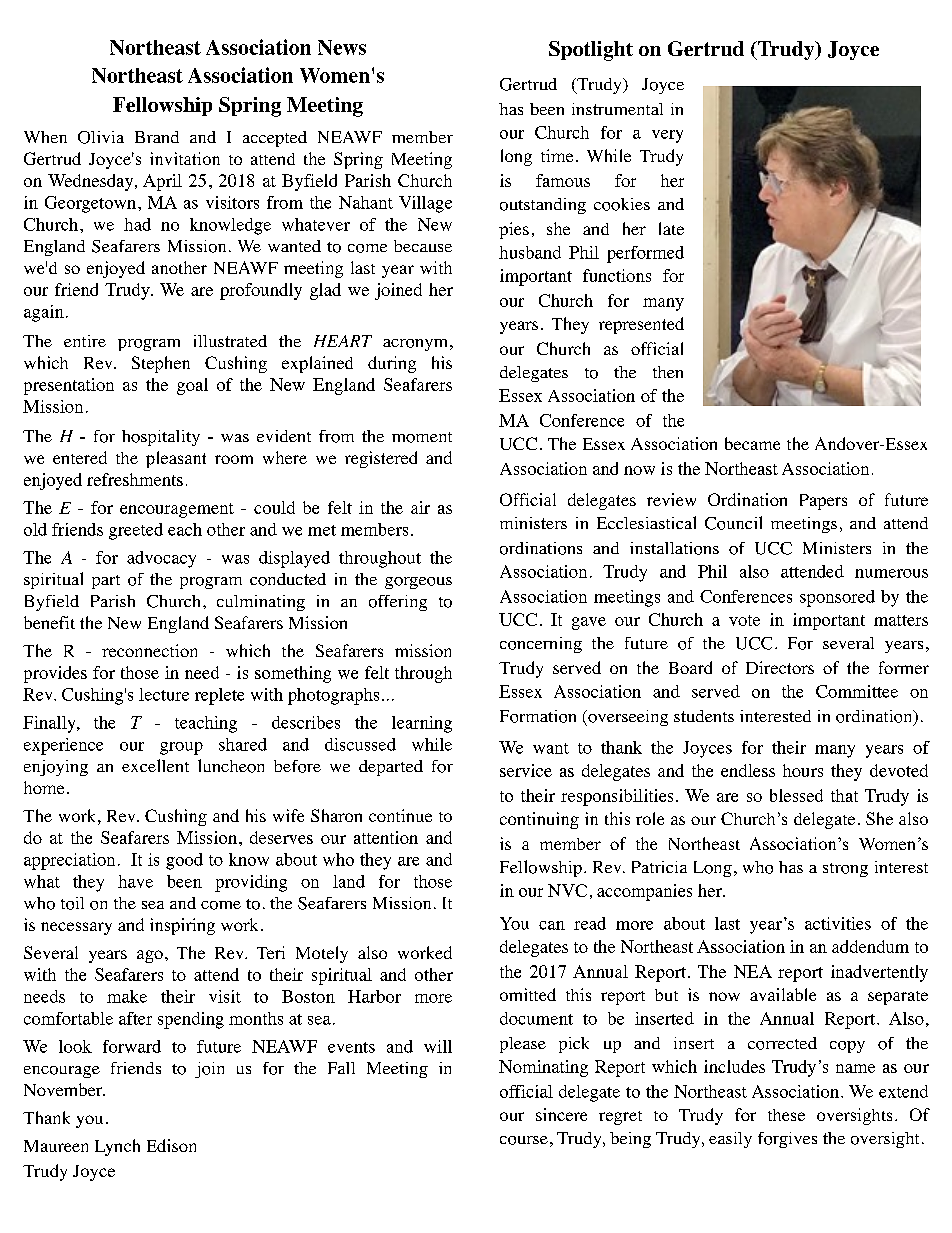 This page has height=1233, width=952. I want to click on sponsored, so click(837, 598).
